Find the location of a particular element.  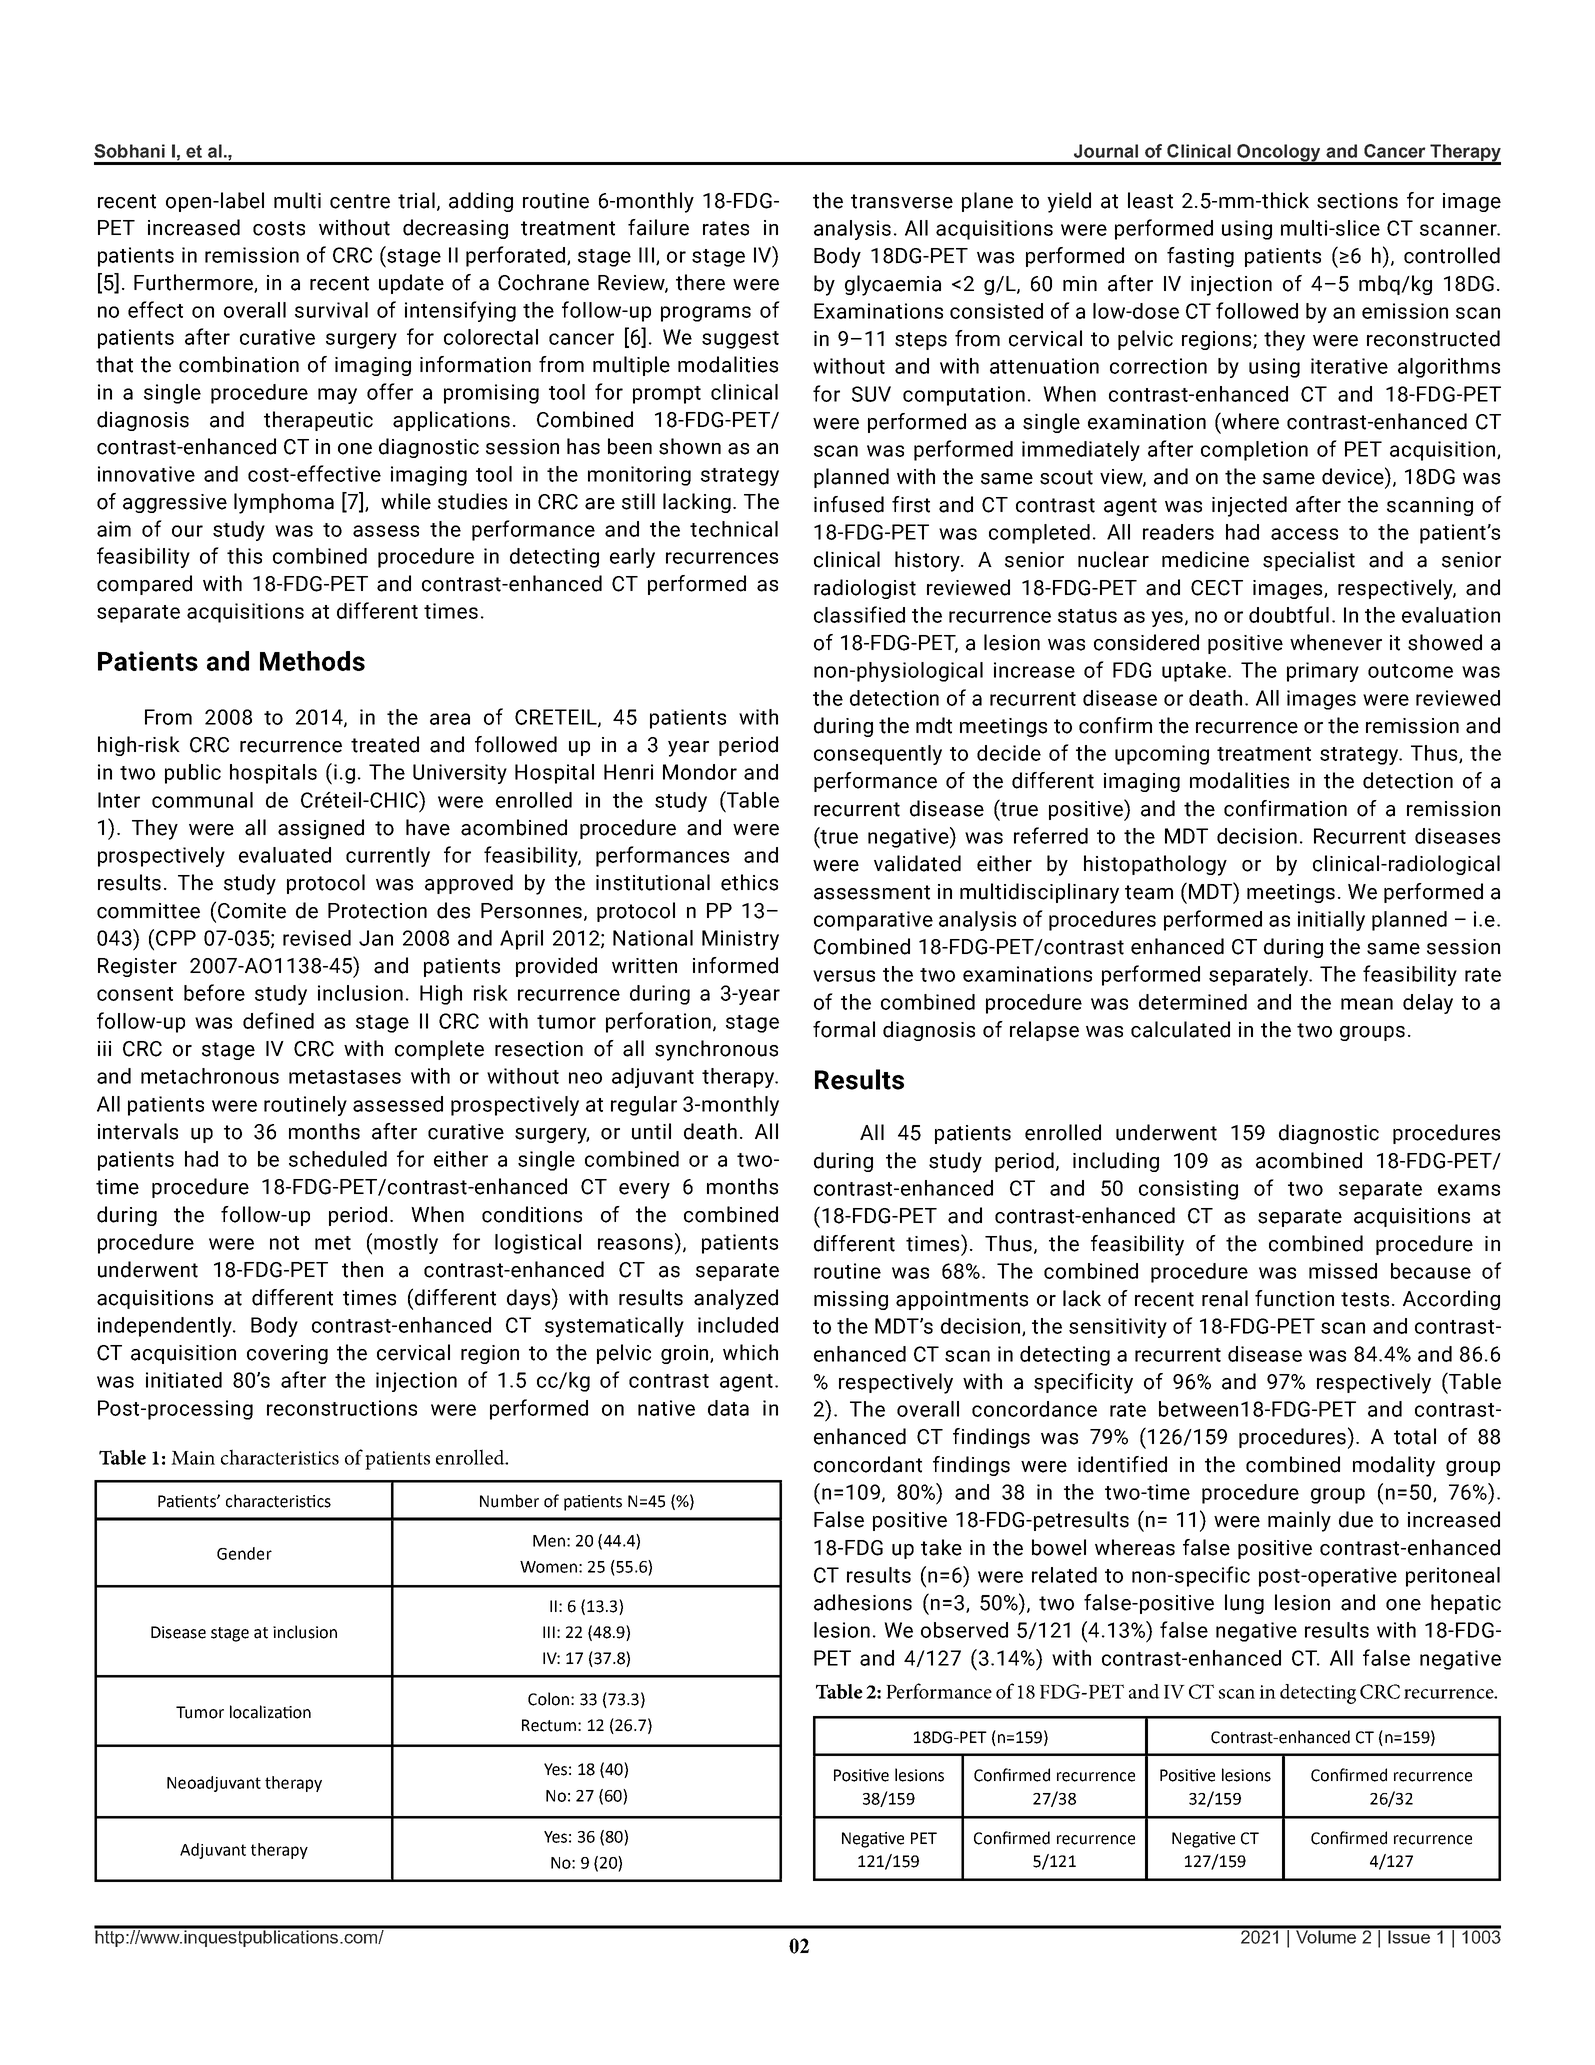

centre is located at coordinates (360, 201).
